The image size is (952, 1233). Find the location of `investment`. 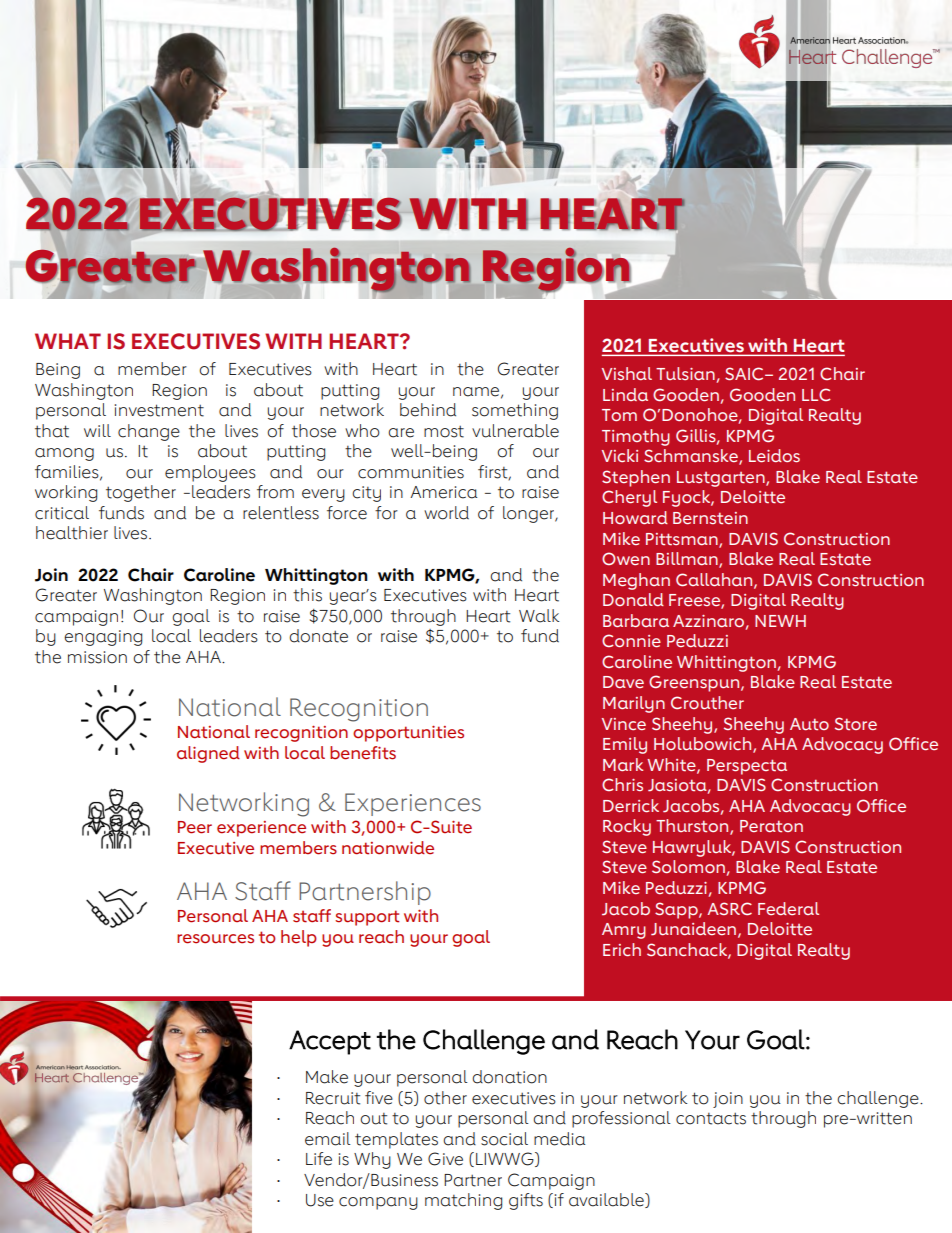

investment is located at coordinates (159, 410).
